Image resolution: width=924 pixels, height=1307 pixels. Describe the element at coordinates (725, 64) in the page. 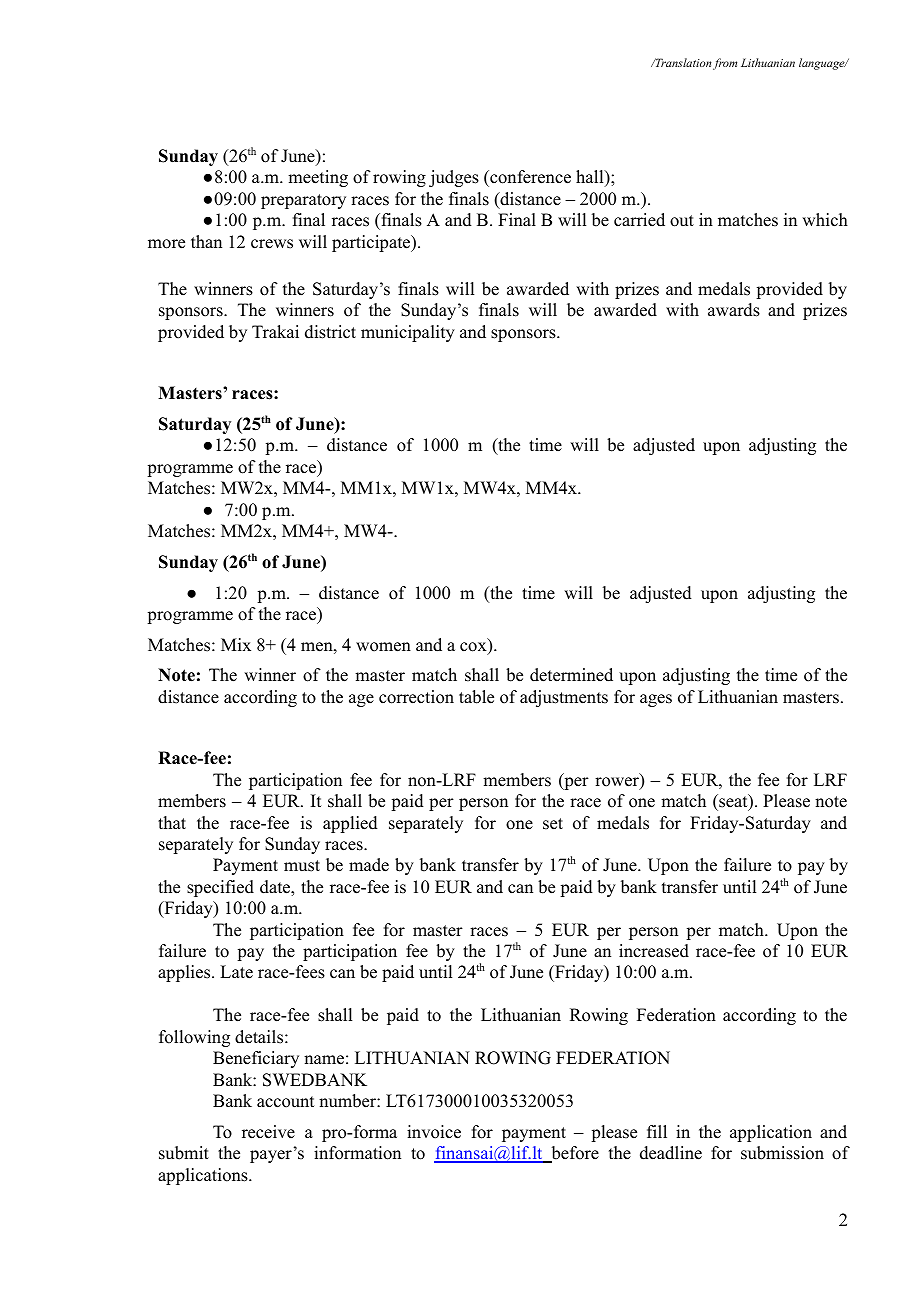

I see `from` at that location.
